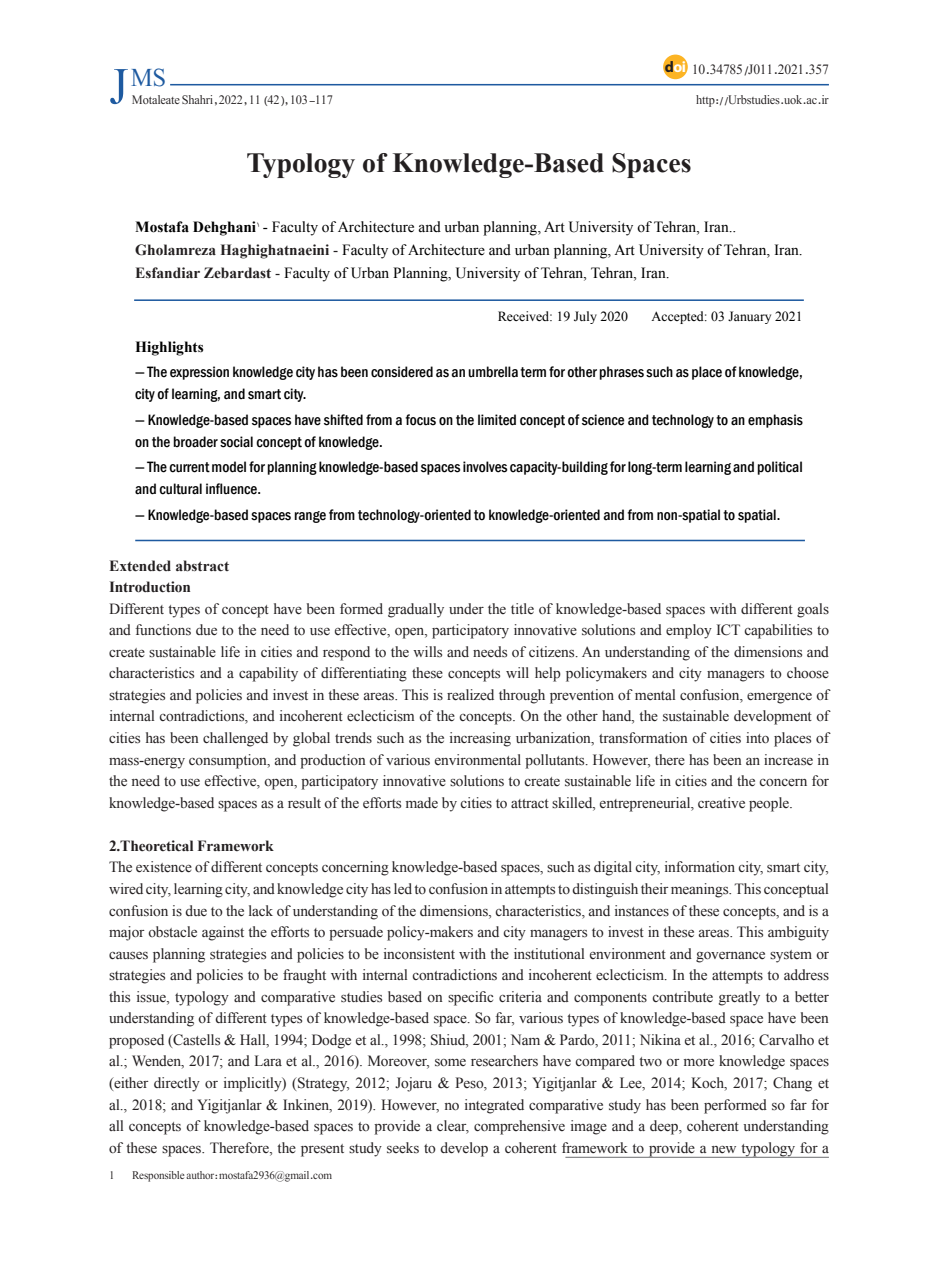 The image size is (938, 1288). Describe the element at coordinates (453, 1127) in the screenshot. I see `clear` at that location.
